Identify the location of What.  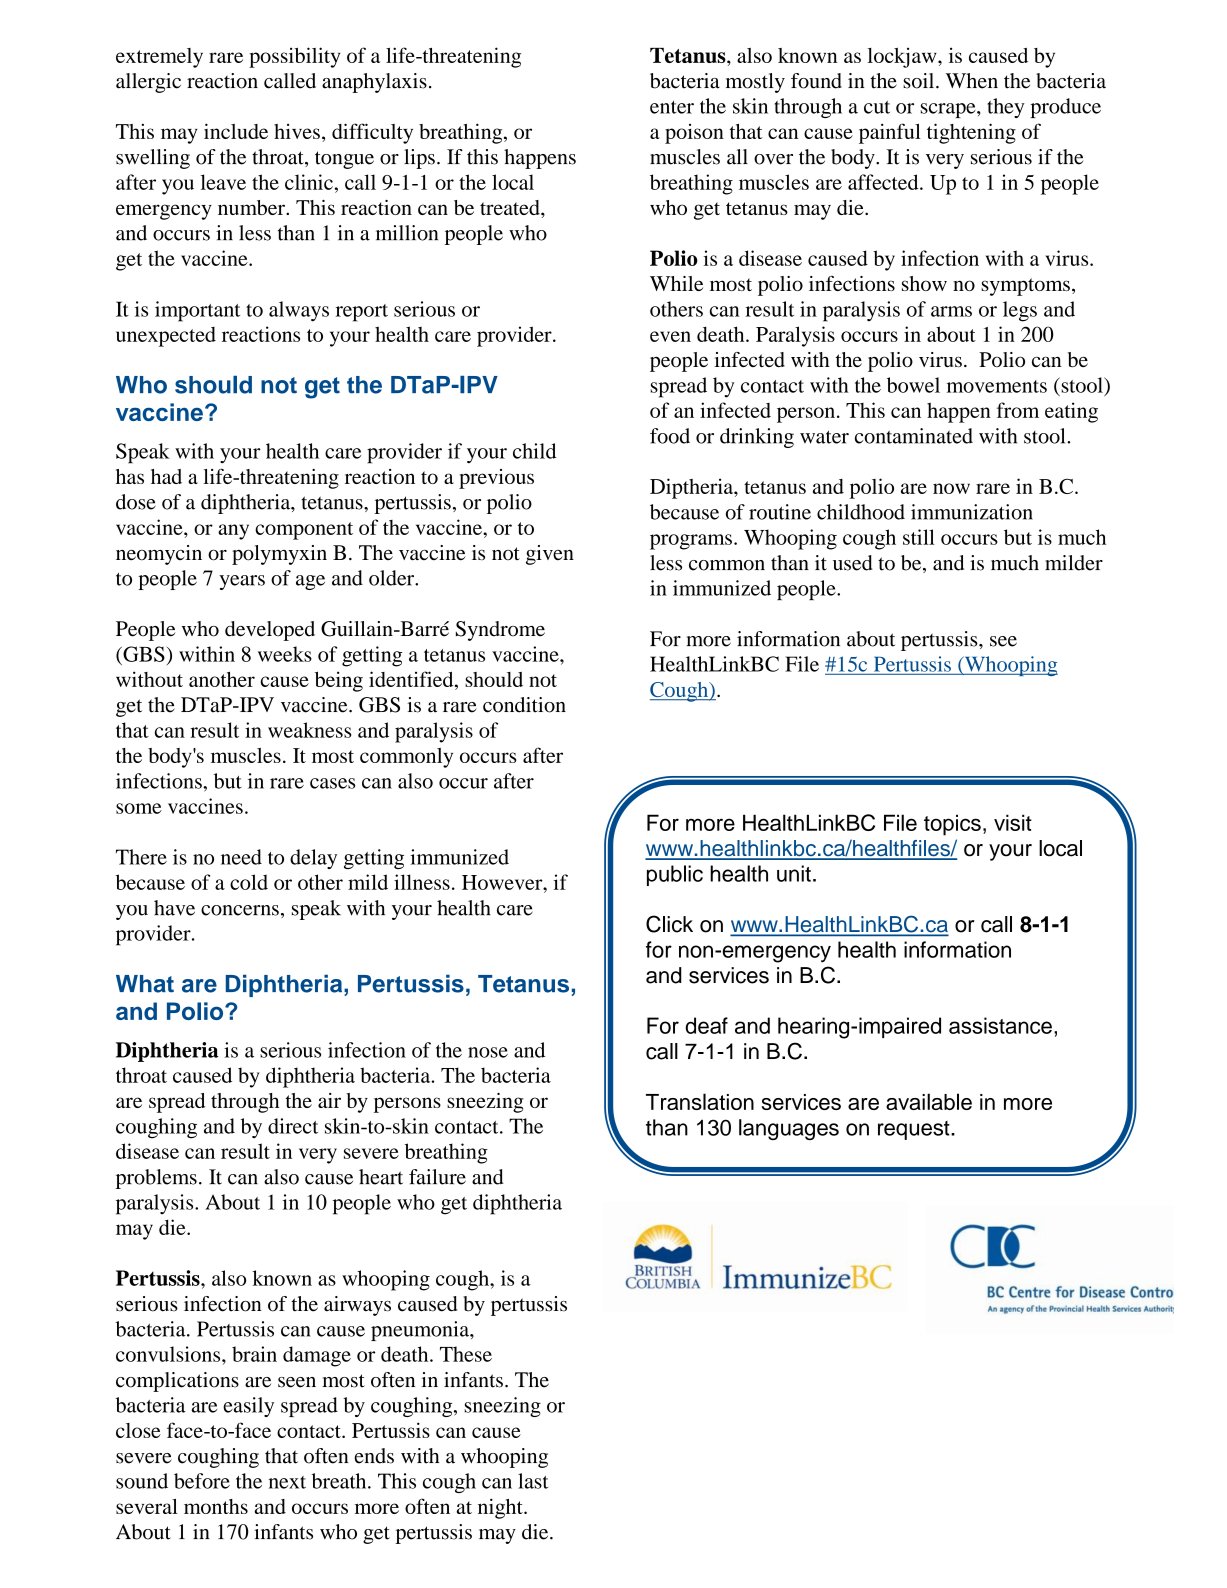
(145, 984).
